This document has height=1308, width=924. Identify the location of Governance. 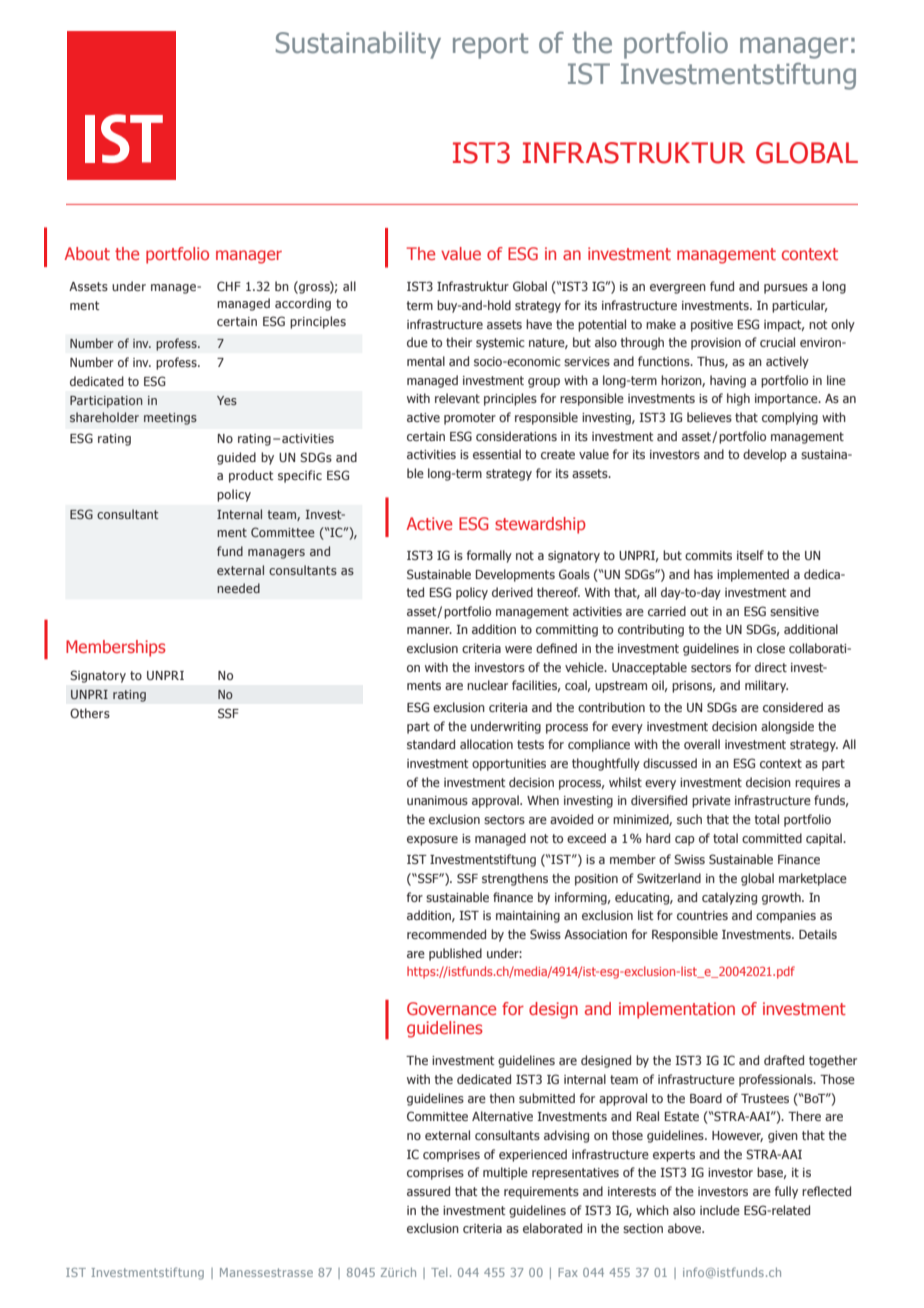
(451, 1008).
